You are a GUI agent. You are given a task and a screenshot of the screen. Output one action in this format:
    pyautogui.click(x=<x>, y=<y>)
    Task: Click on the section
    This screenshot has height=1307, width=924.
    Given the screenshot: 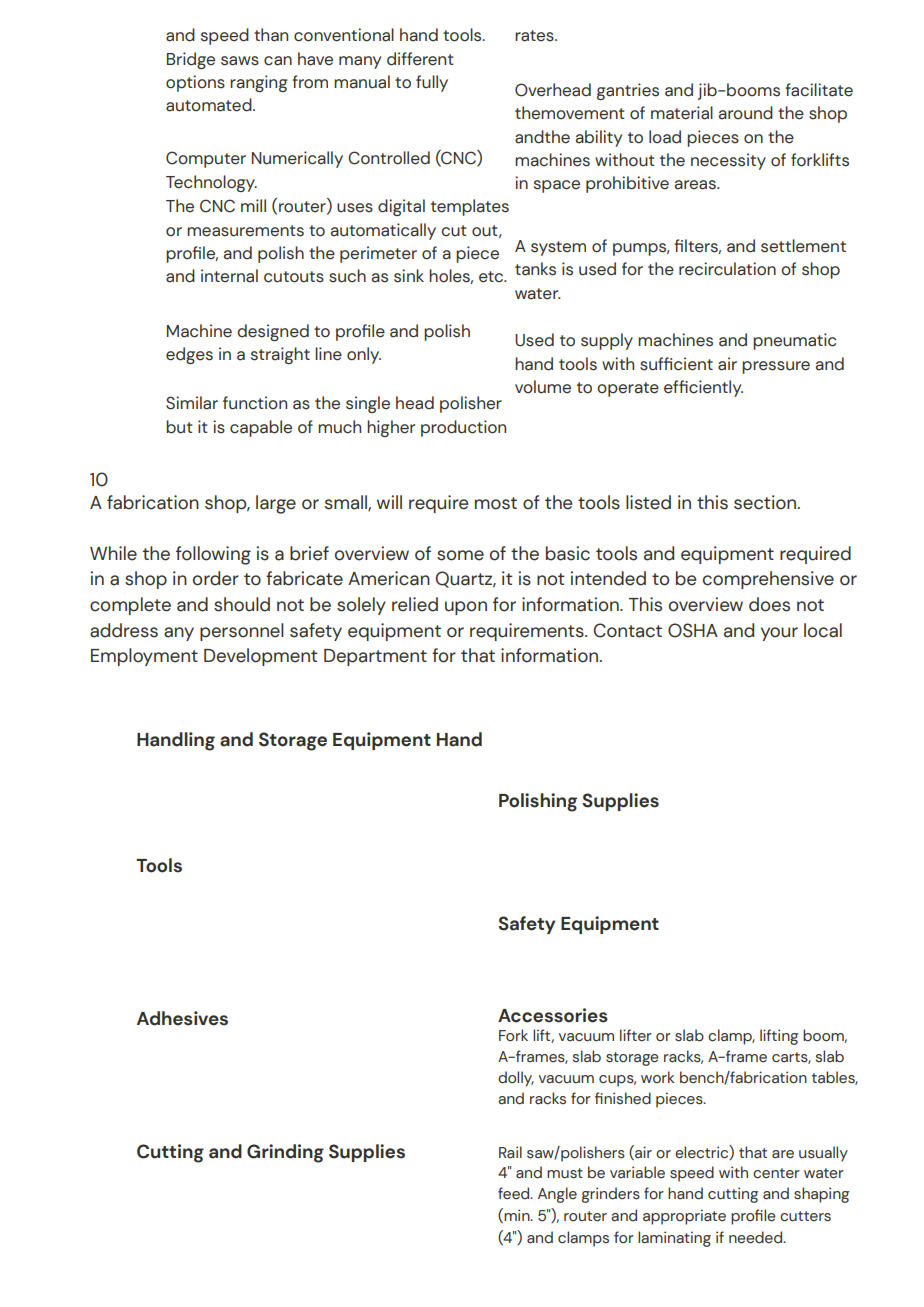 What is the action you would take?
    pyautogui.click(x=766, y=502)
